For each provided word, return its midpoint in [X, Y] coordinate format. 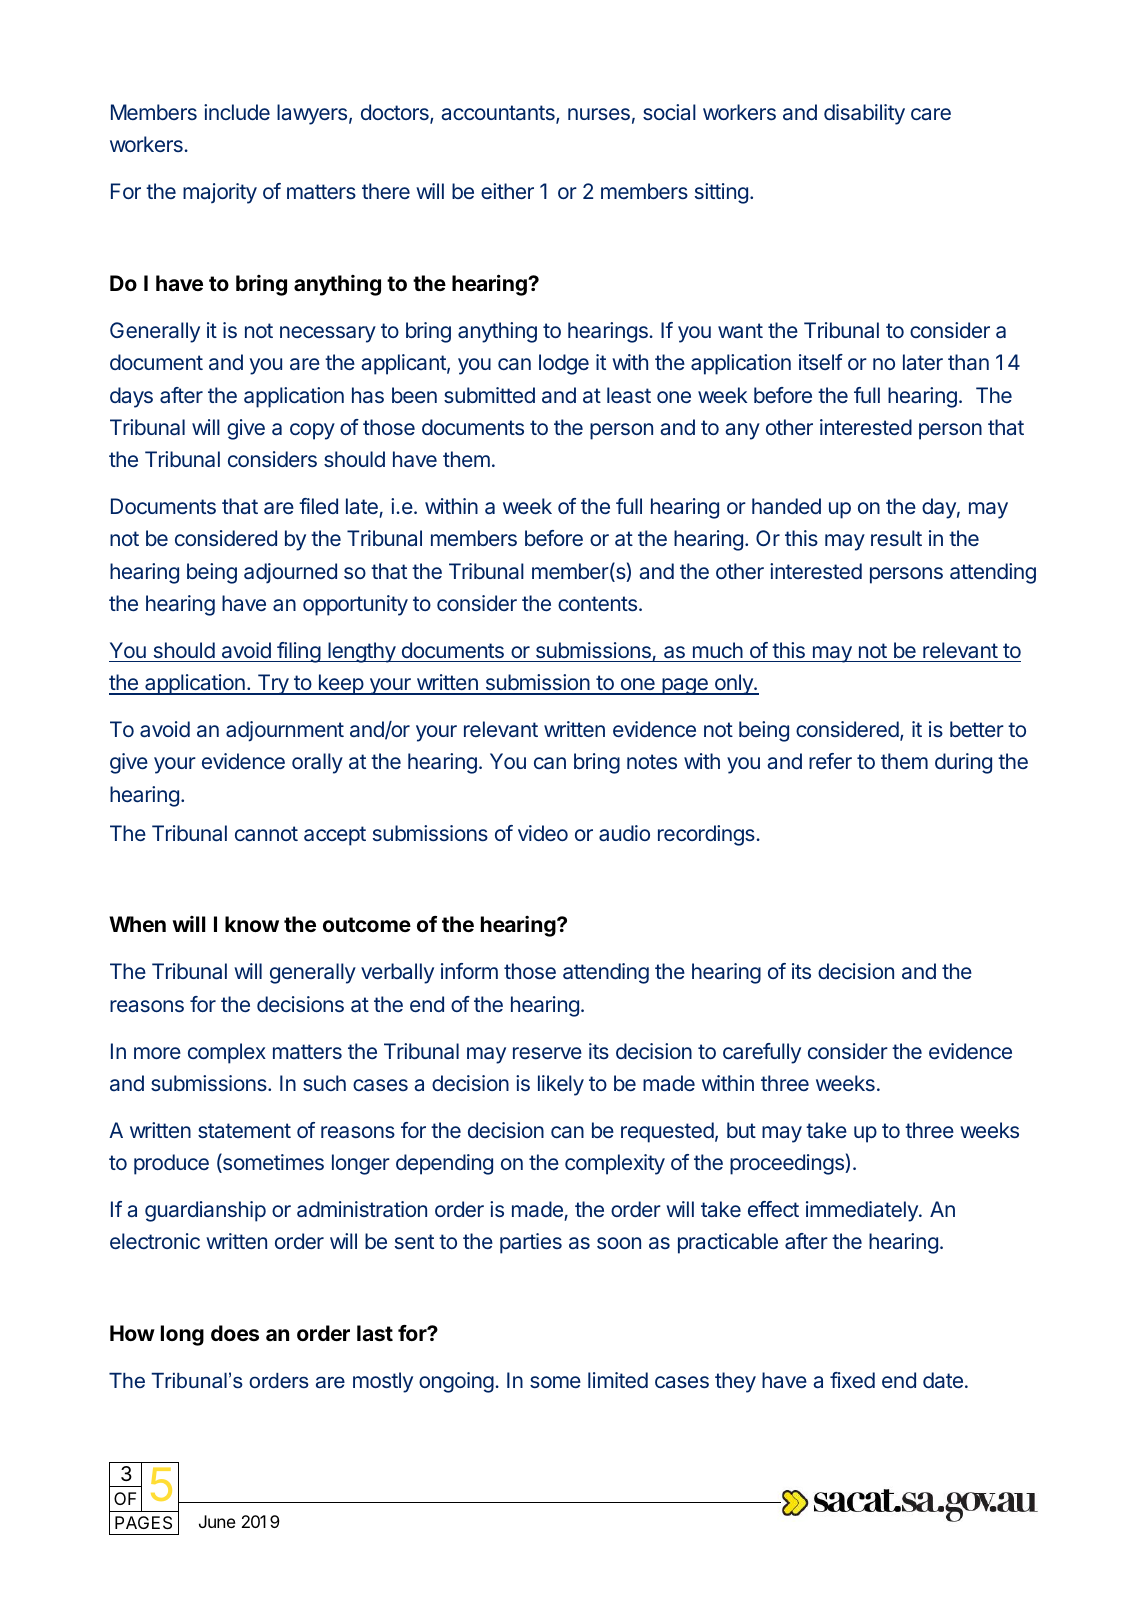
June [217, 1521]
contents [599, 603]
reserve [547, 1053]
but [741, 1130]
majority [220, 193]
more [157, 1053]
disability [864, 114]
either [507, 191]
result [896, 538]
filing [298, 652]
